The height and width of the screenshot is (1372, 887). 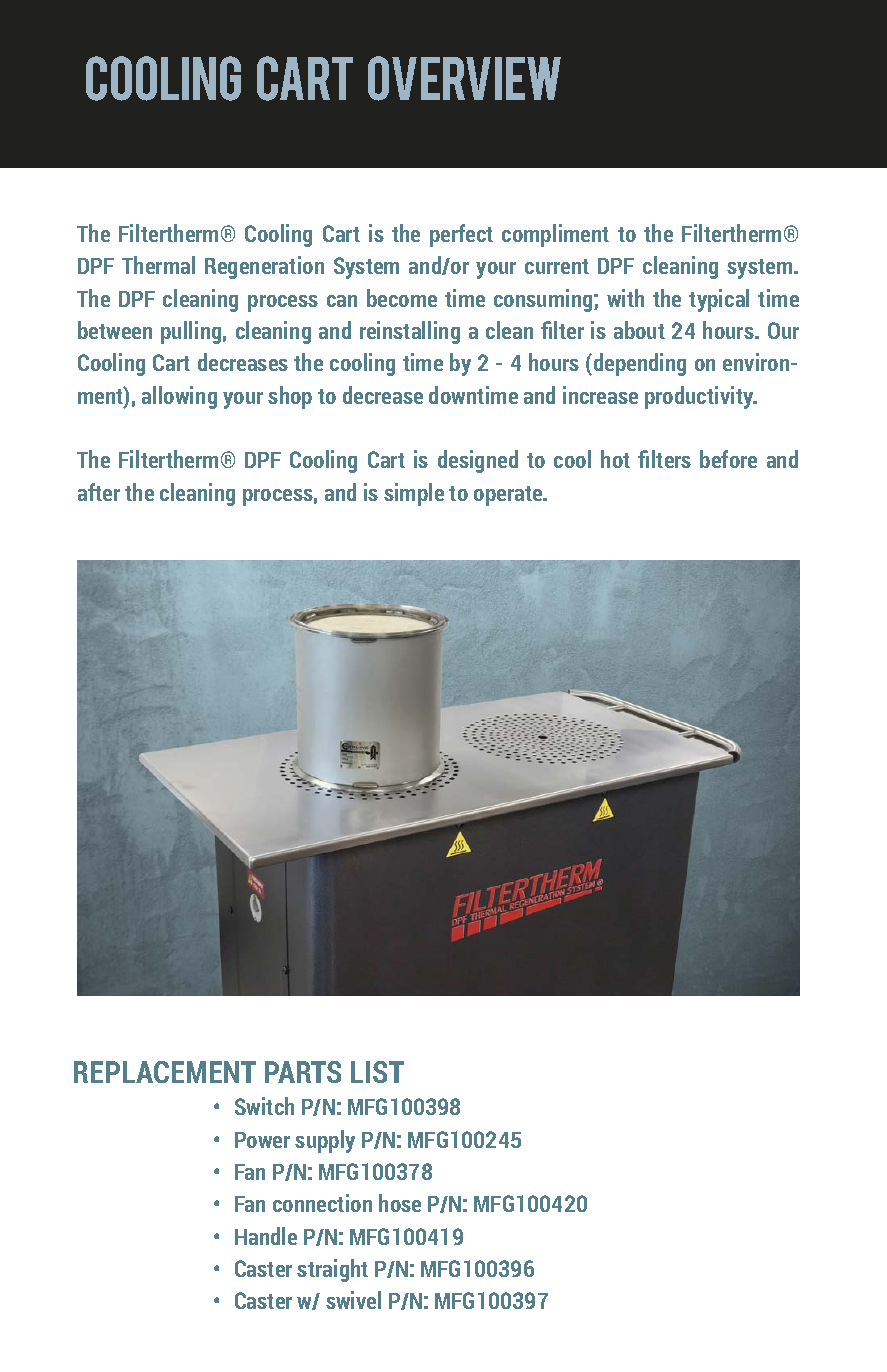 What do you see at coordinates (400, 1203) in the screenshot?
I see `hose` at bounding box center [400, 1203].
